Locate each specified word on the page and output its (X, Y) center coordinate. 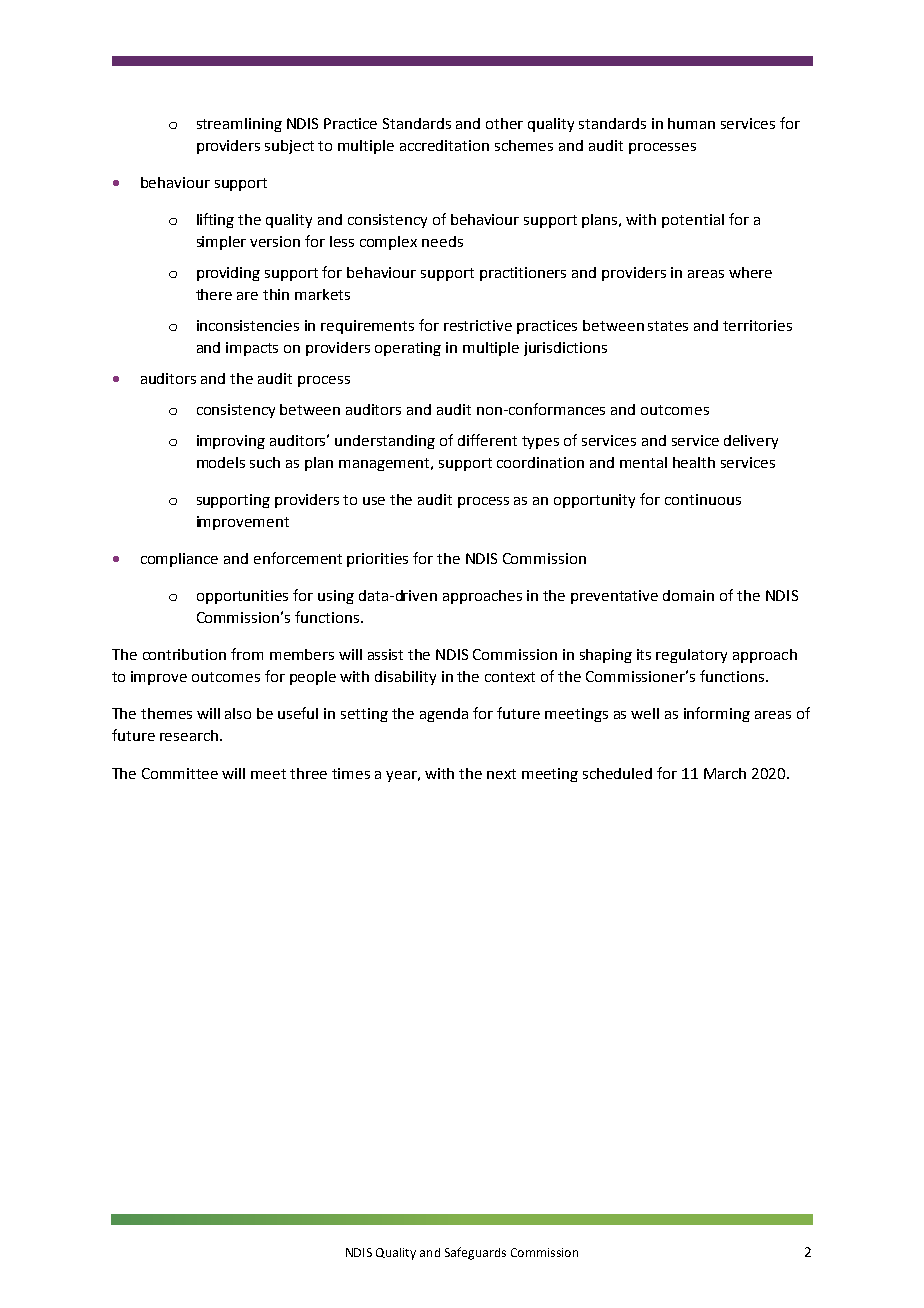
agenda (444, 715)
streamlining (239, 125)
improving (231, 442)
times (351, 773)
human (691, 123)
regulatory (691, 656)
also (238, 713)
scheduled (617, 773)
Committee (180, 773)
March (725, 773)
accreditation (444, 145)
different (487, 440)
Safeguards (475, 1253)
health (694, 462)
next (501, 774)
